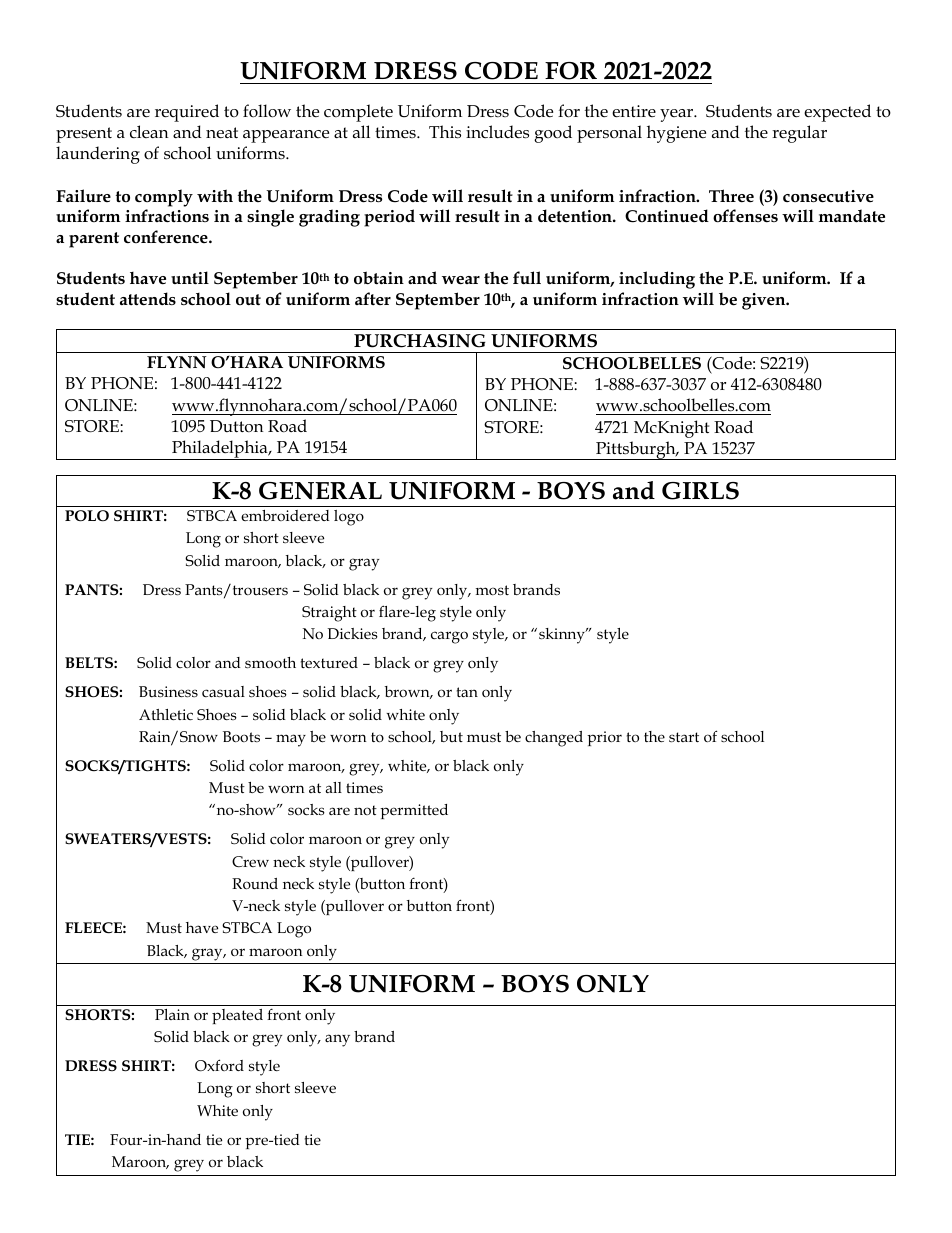 Image resolution: width=952 pixels, height=1233 pixels. Describe the element at coordinates (149, 131) in the document. I see `clean` at that location.
